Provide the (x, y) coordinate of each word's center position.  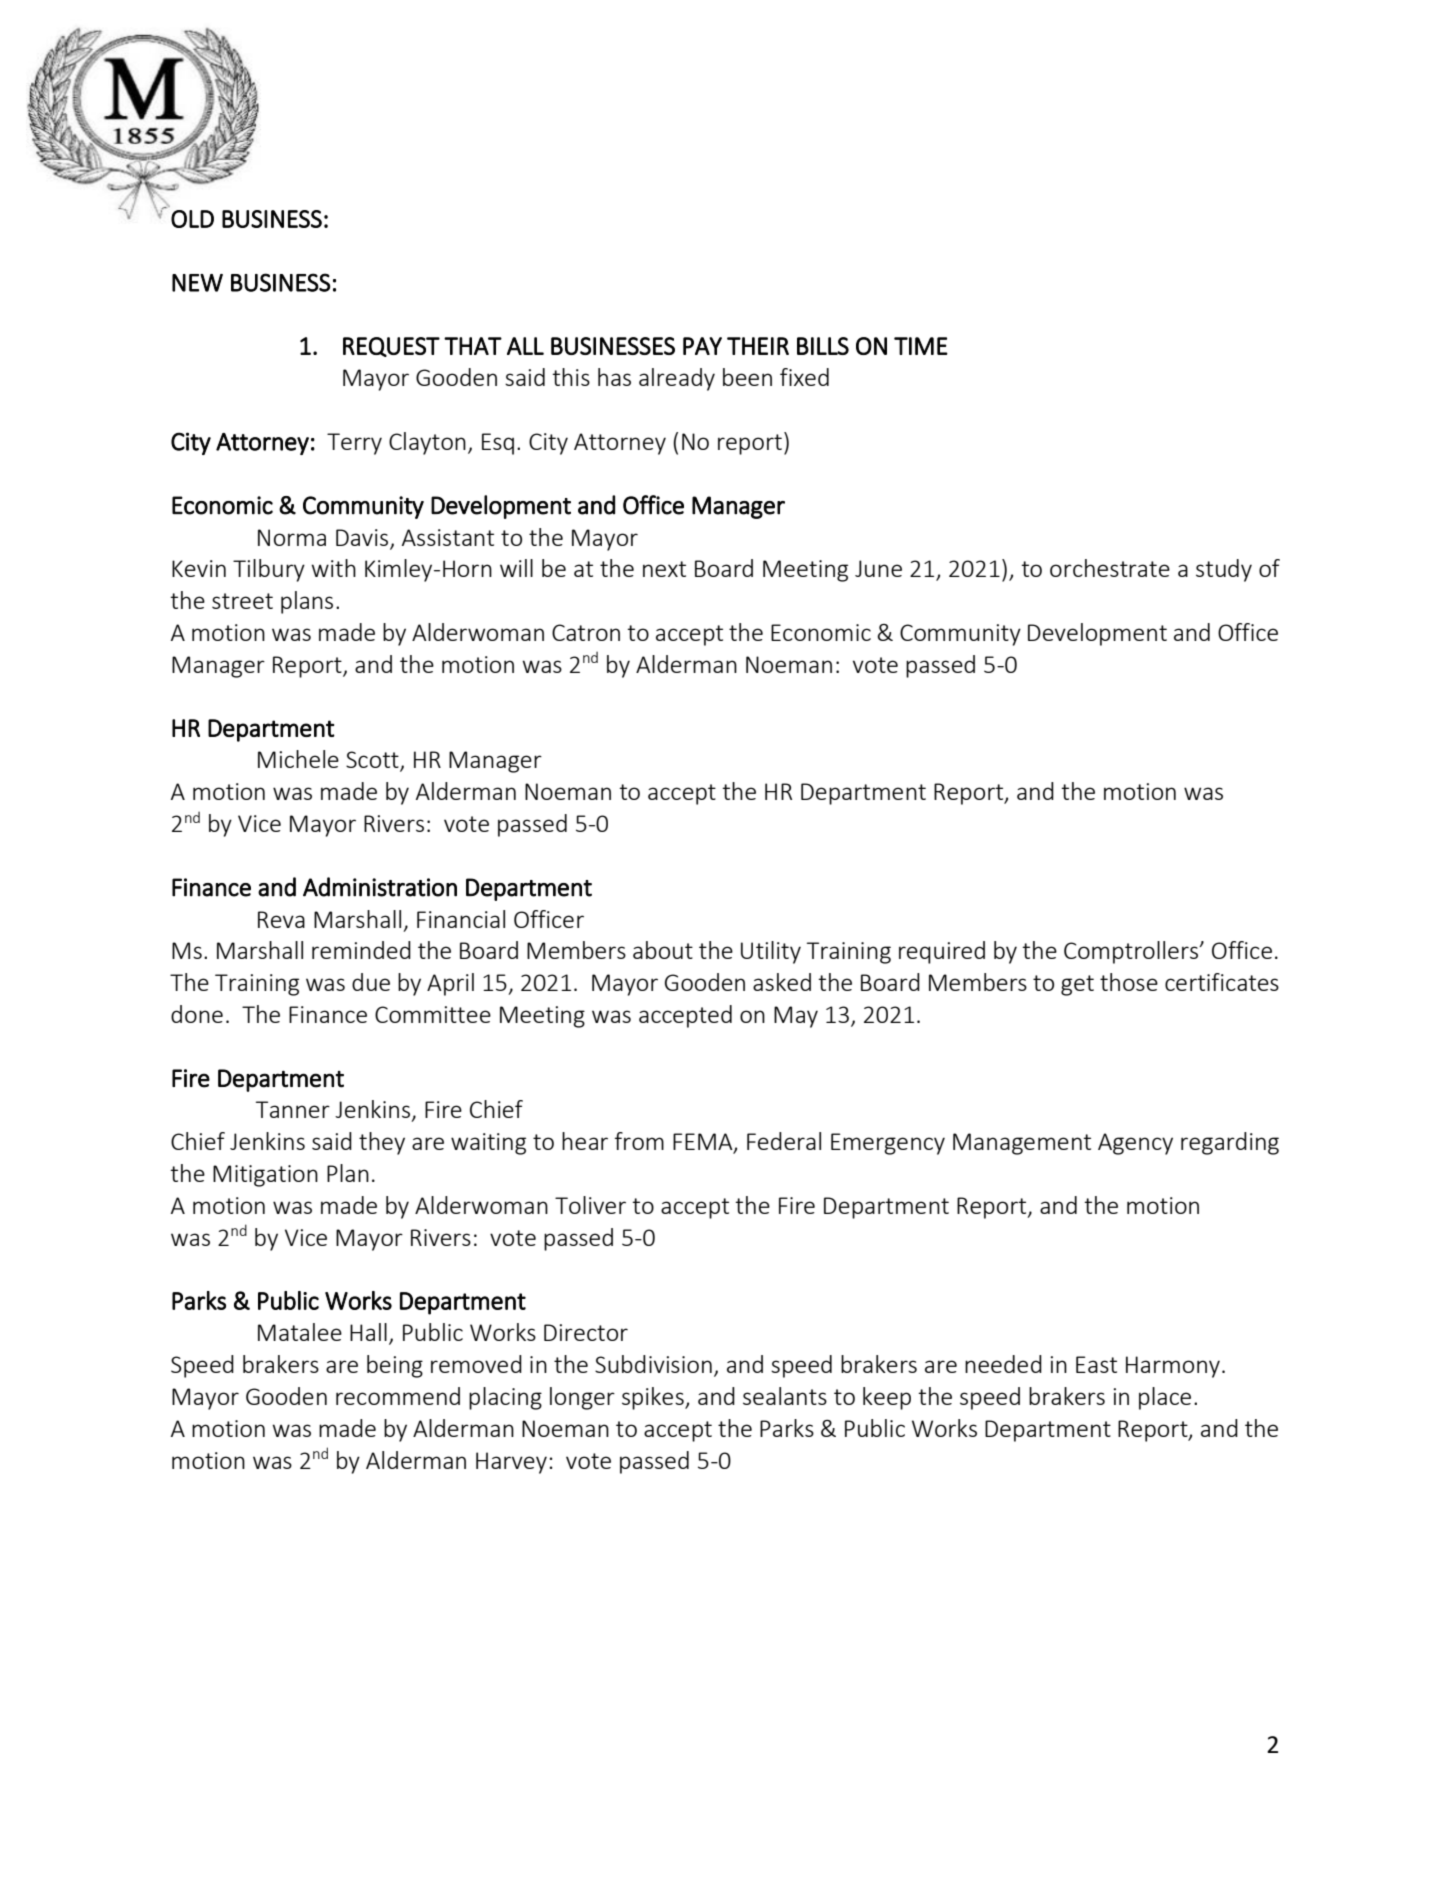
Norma (292, 537)
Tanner (293, 1109)
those (1129, 982)
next (664, 569)
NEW (197, 283)
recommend (398, 1396)
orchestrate (1110, 568)
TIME (921, 346)
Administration (380, 887)
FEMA (704, 1143)
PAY (702, 346)
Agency (1135, 1144)
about (663, 950)
